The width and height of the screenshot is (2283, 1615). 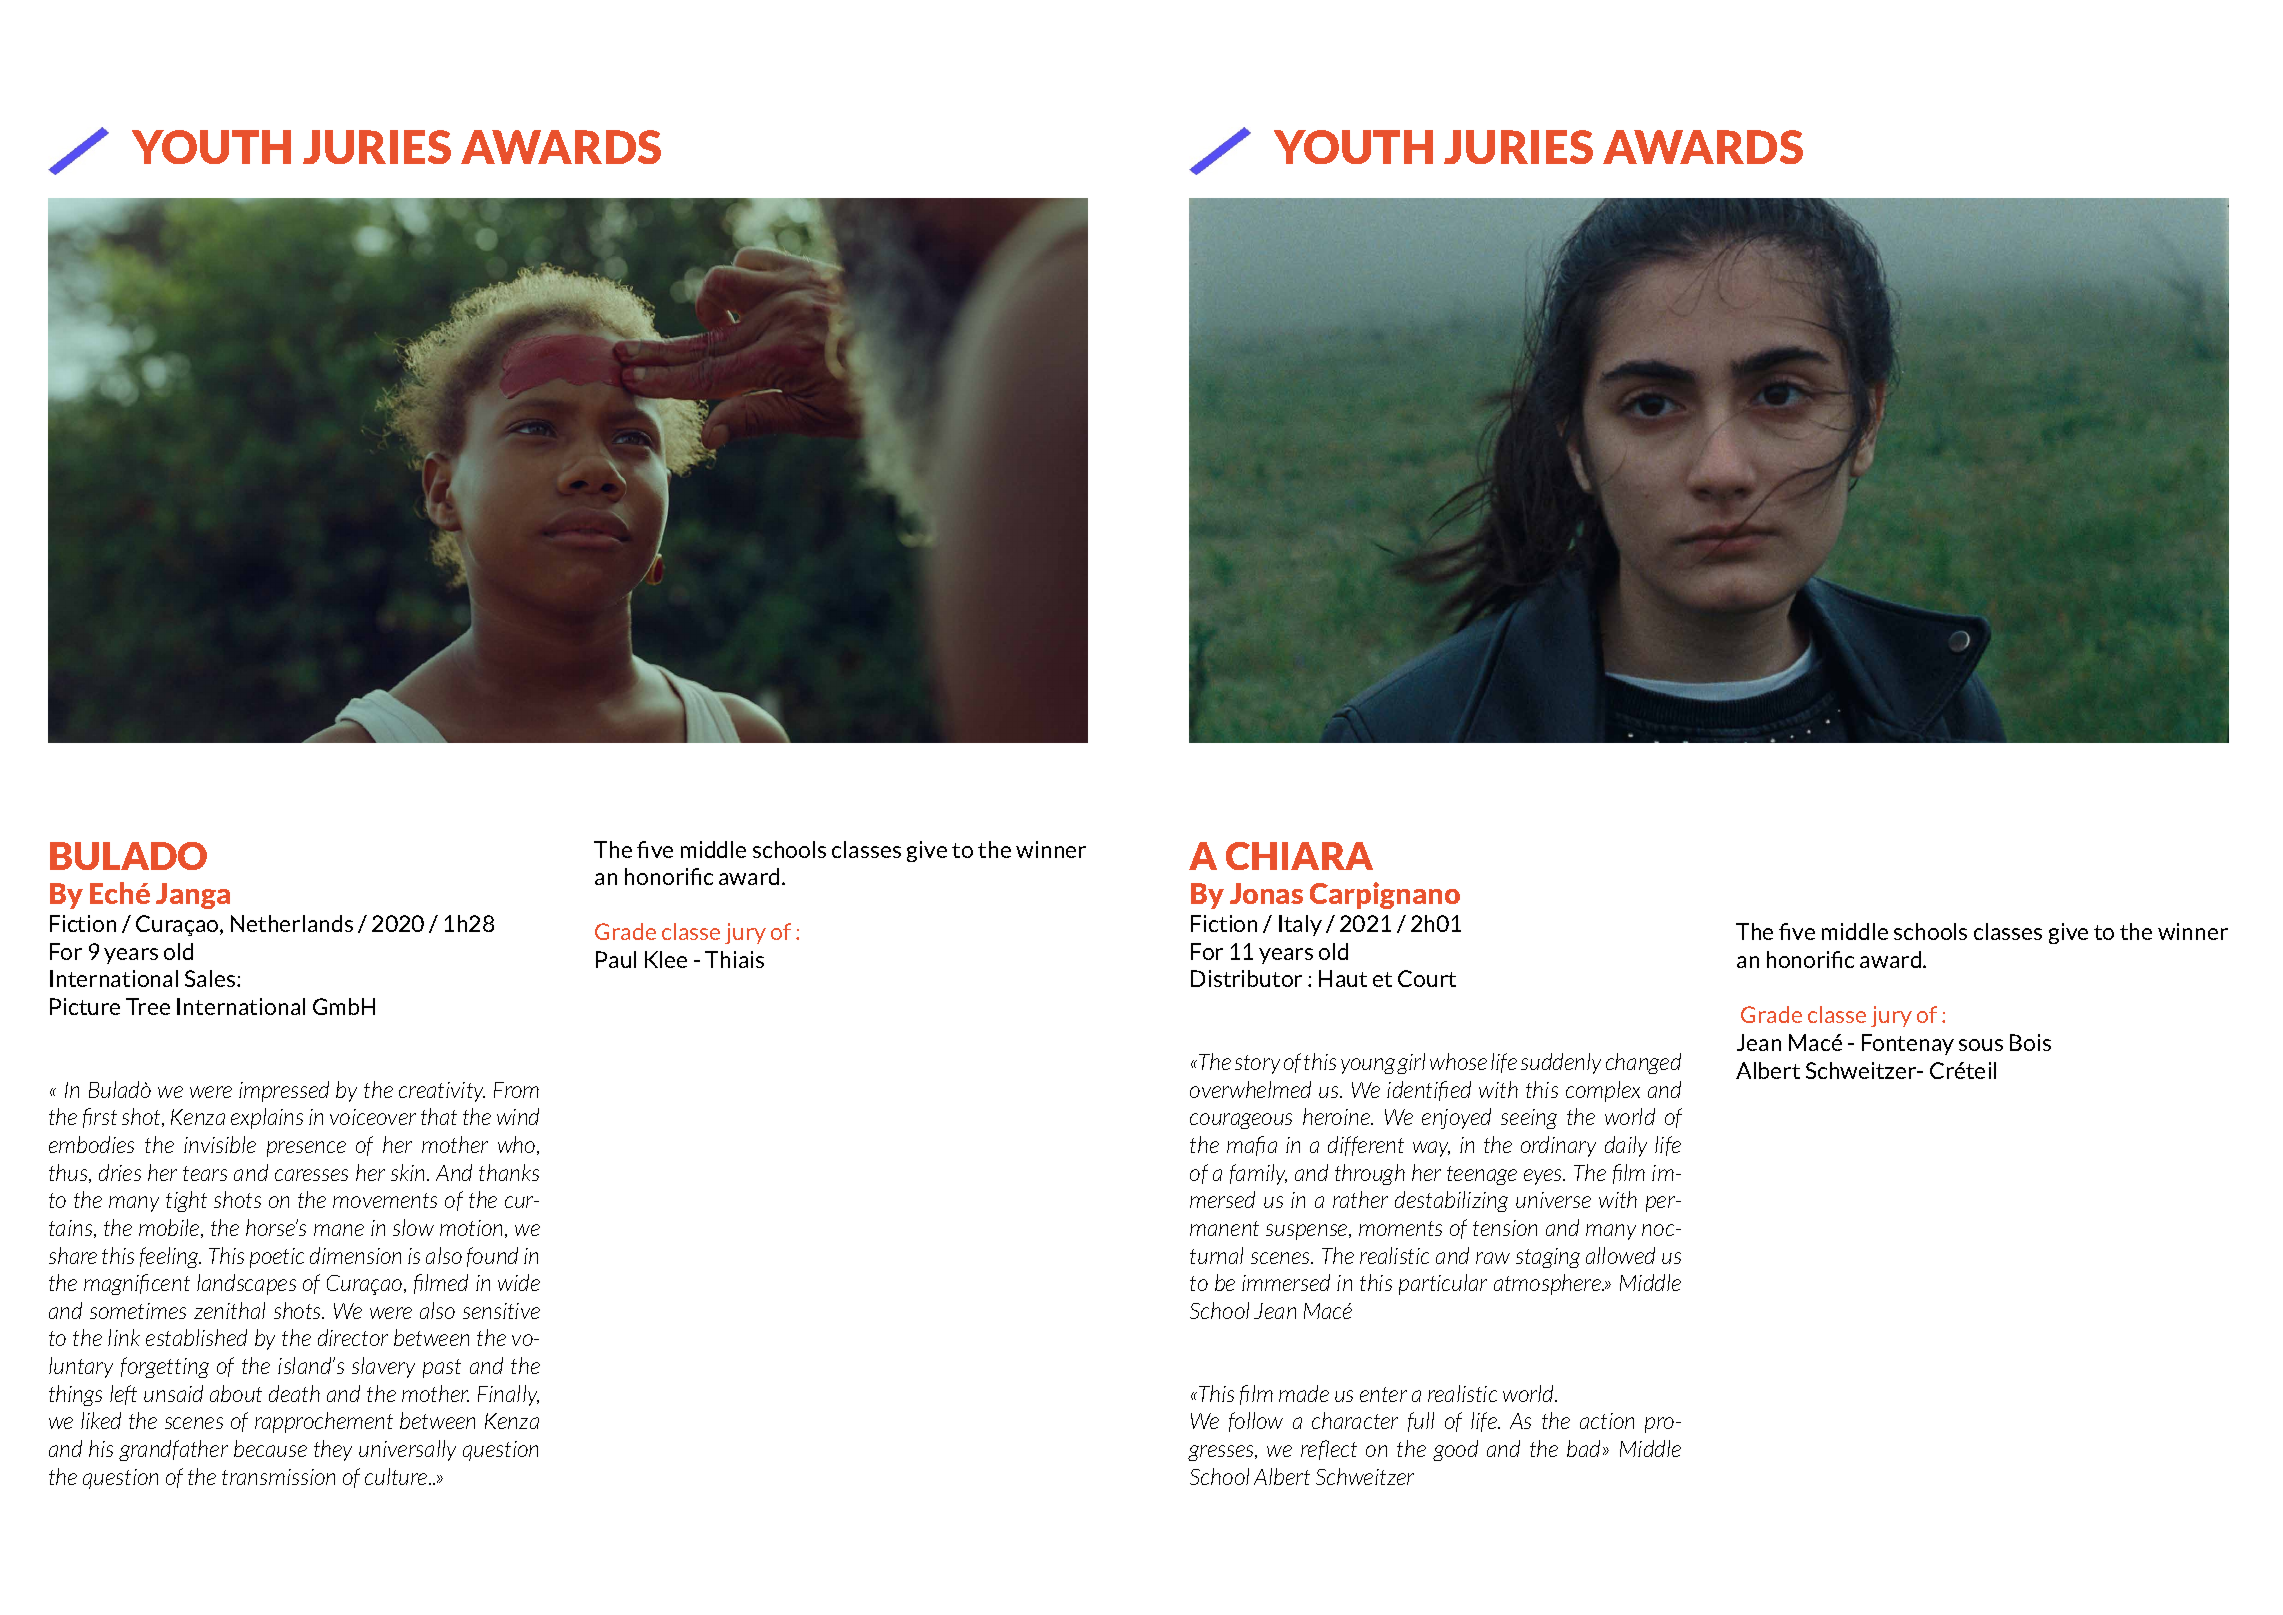 I want to click on reflect, so click(x=1329, y=1450).
